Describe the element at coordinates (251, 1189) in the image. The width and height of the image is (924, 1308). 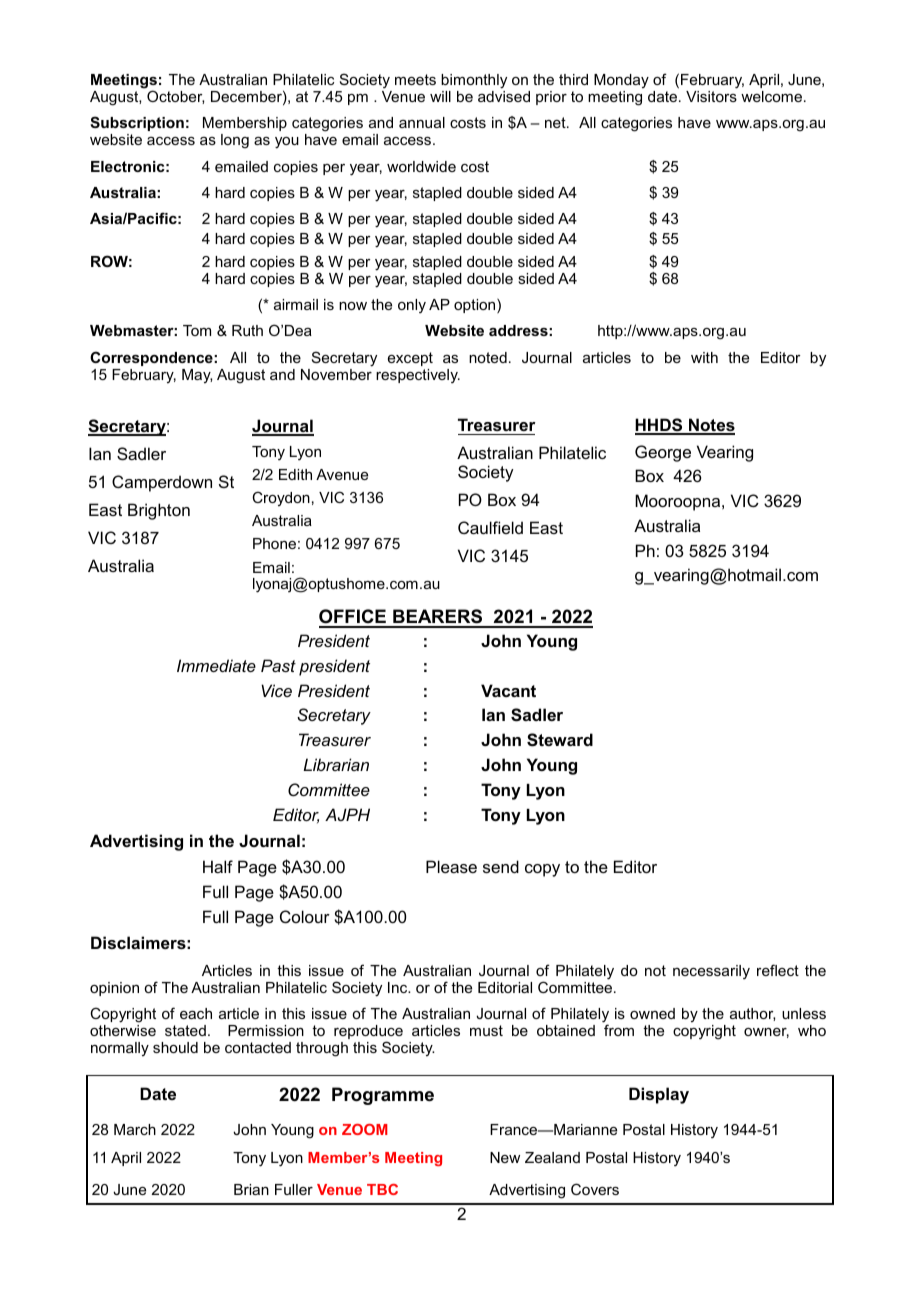
I see `Brian` at that location.
